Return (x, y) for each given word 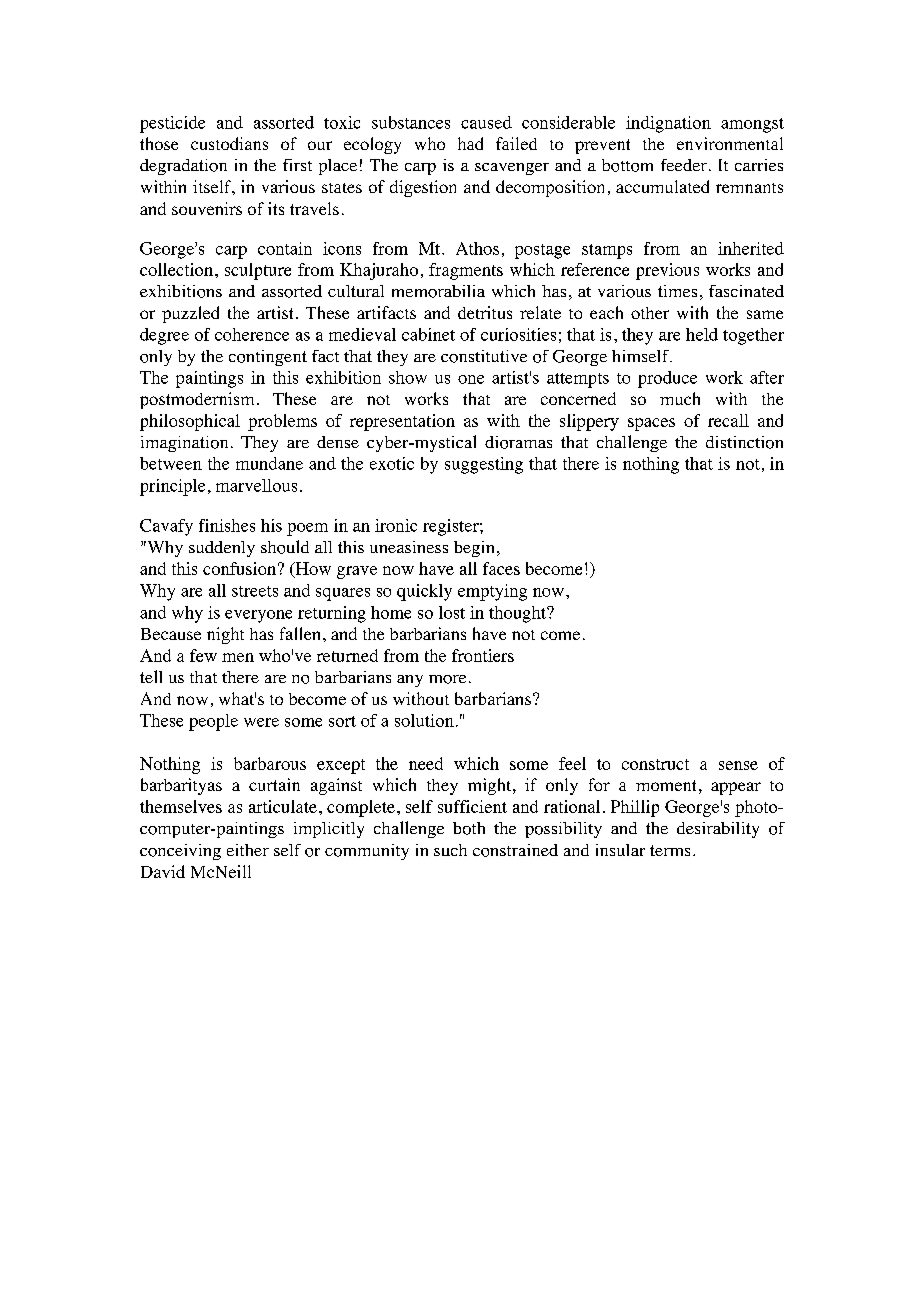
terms (670, 850)
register (452, 527)
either (248, 850)
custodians (229, 143)
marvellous (256, 485)
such (450, 850)
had (470, 143)
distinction (744, 442)
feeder (684, 165)
